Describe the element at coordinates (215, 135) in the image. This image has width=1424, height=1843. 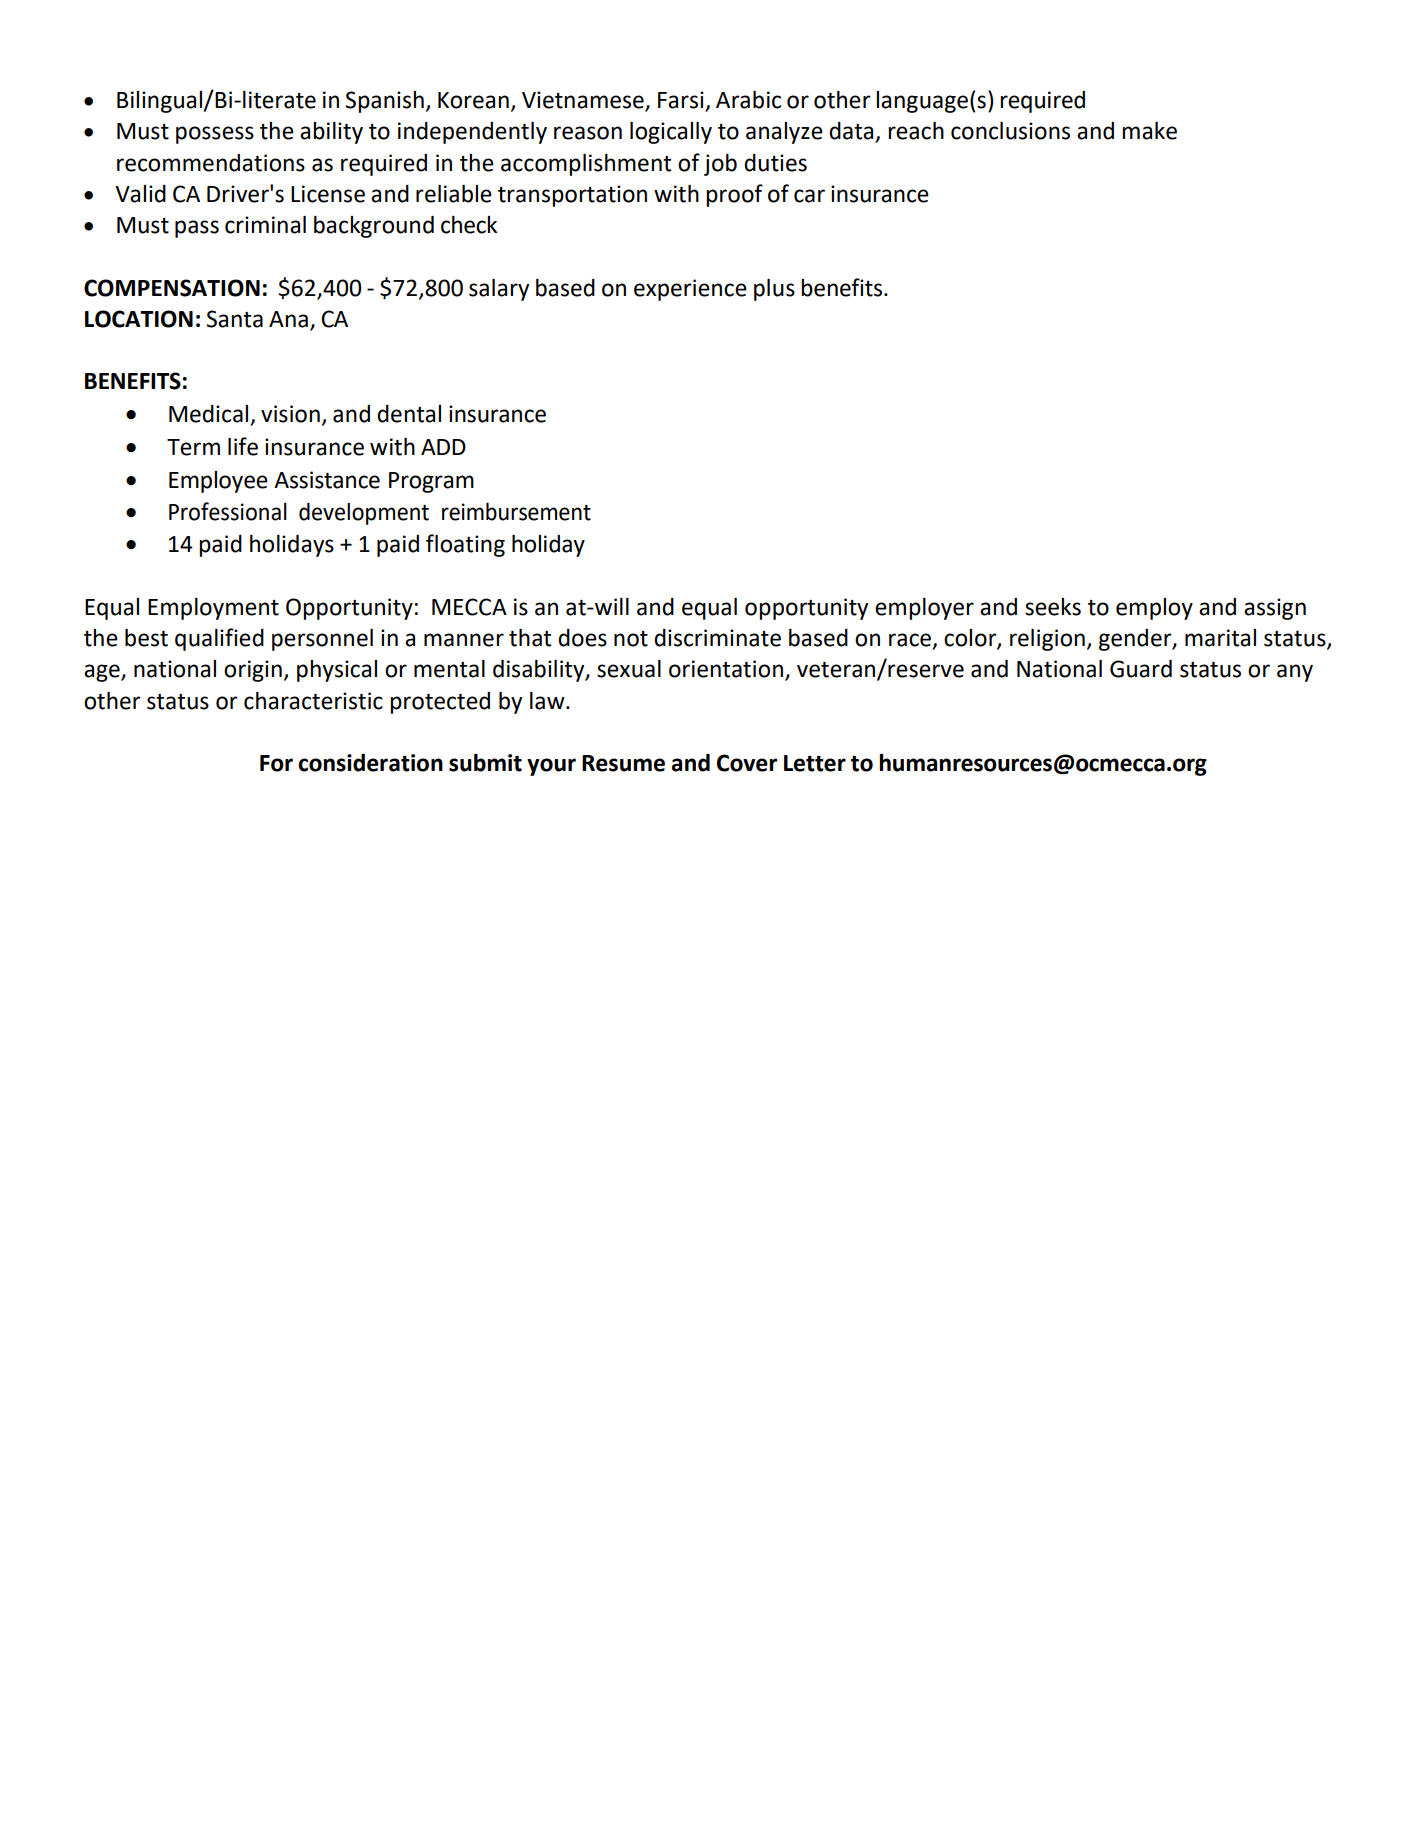
I see `possess` at that location.
